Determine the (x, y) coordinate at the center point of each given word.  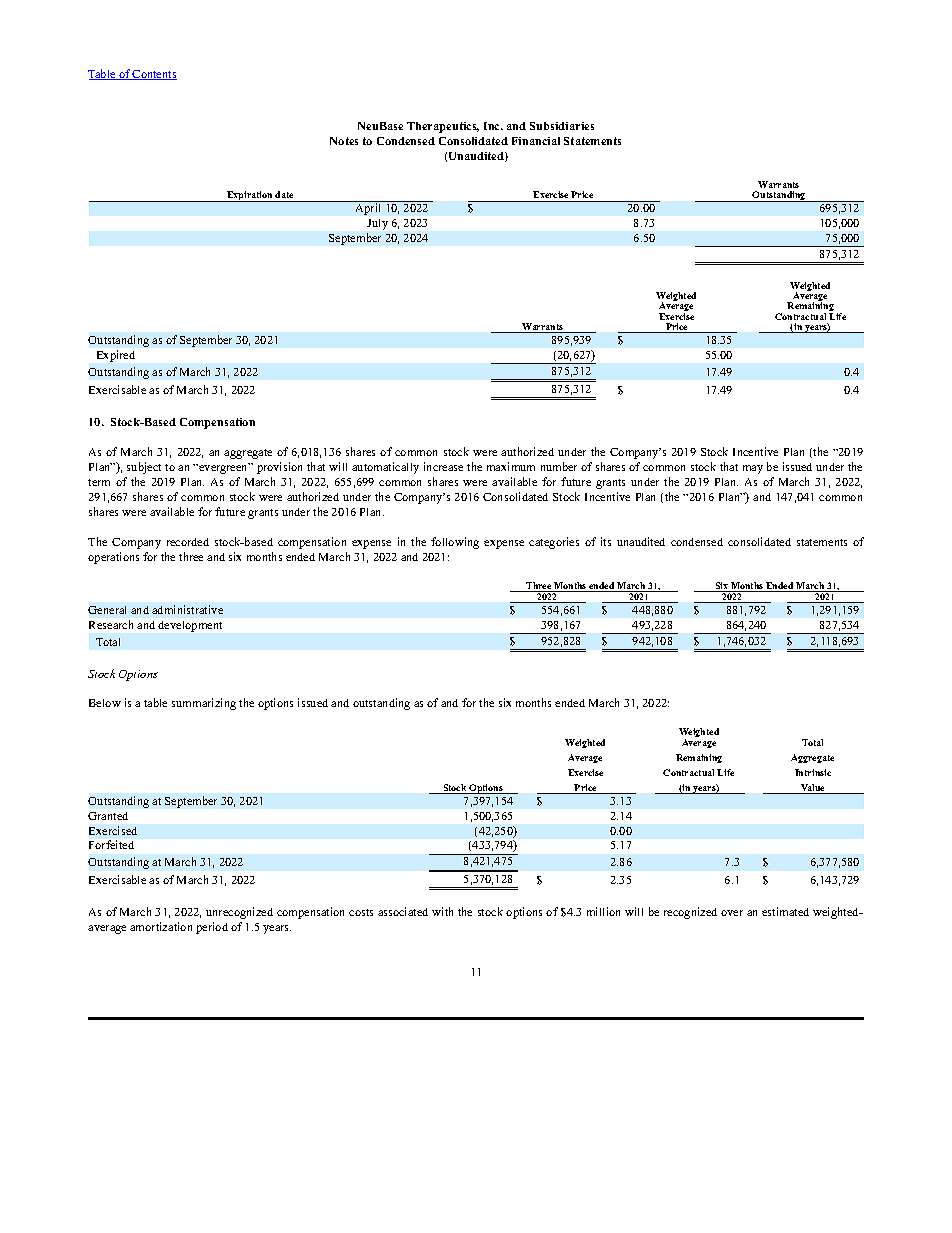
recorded (188, 542)
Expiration (250, 196)
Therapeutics (443, 127)
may (753, 469)
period (212, 928)
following (455, 543)
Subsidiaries (562, 126)
